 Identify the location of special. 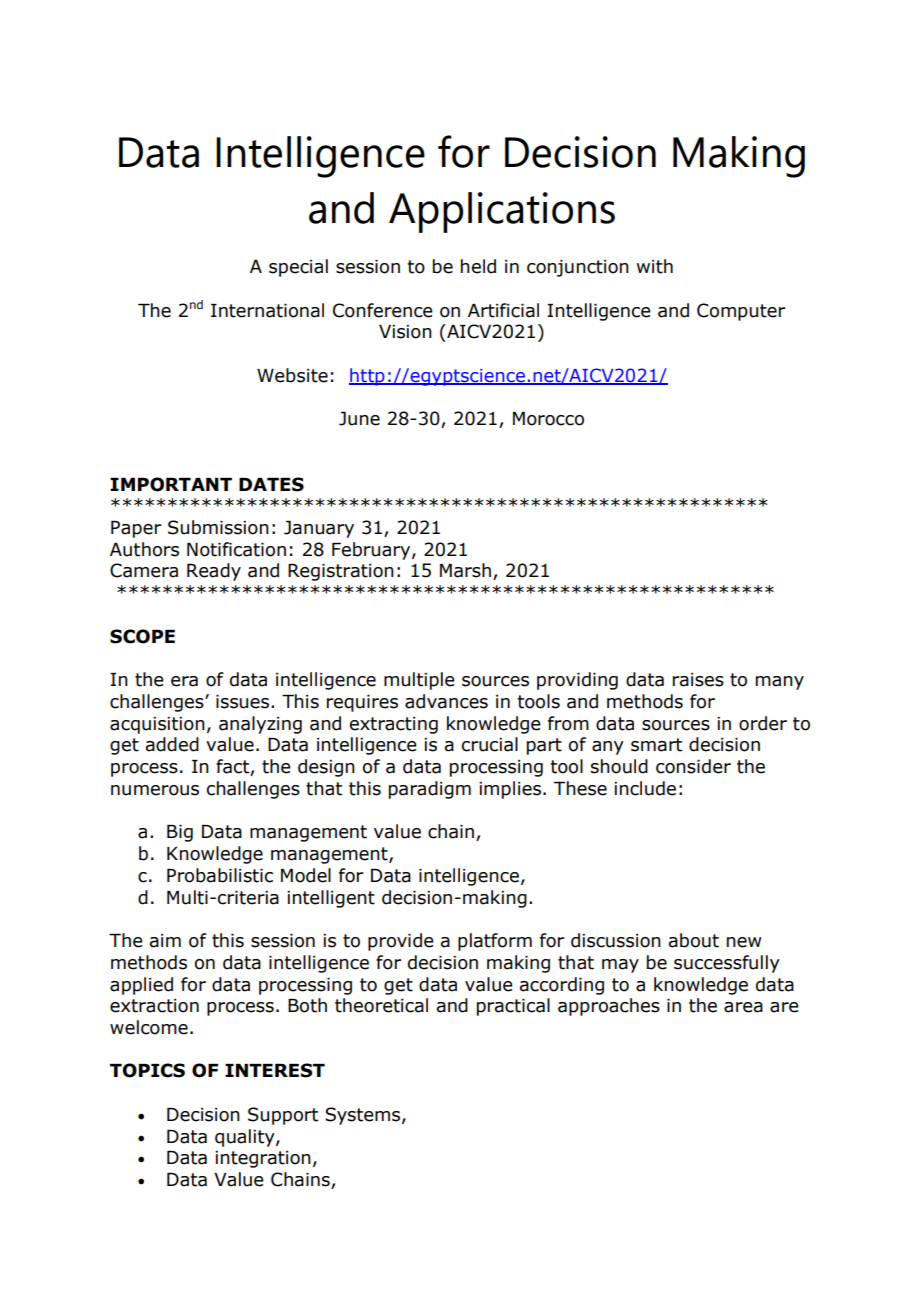
(298, 268).
